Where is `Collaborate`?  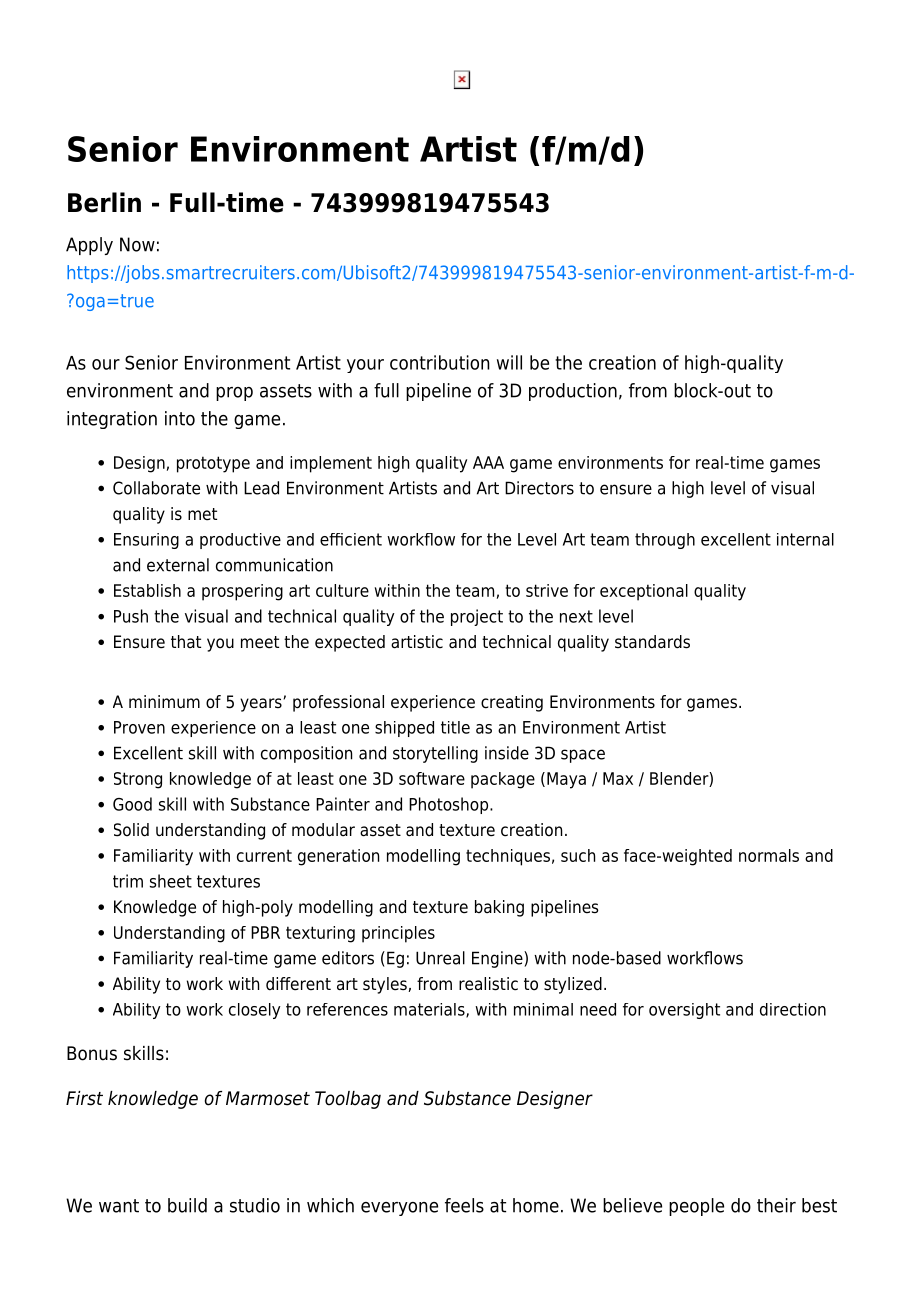 Collaborate is located at coordinates (156, 488).
